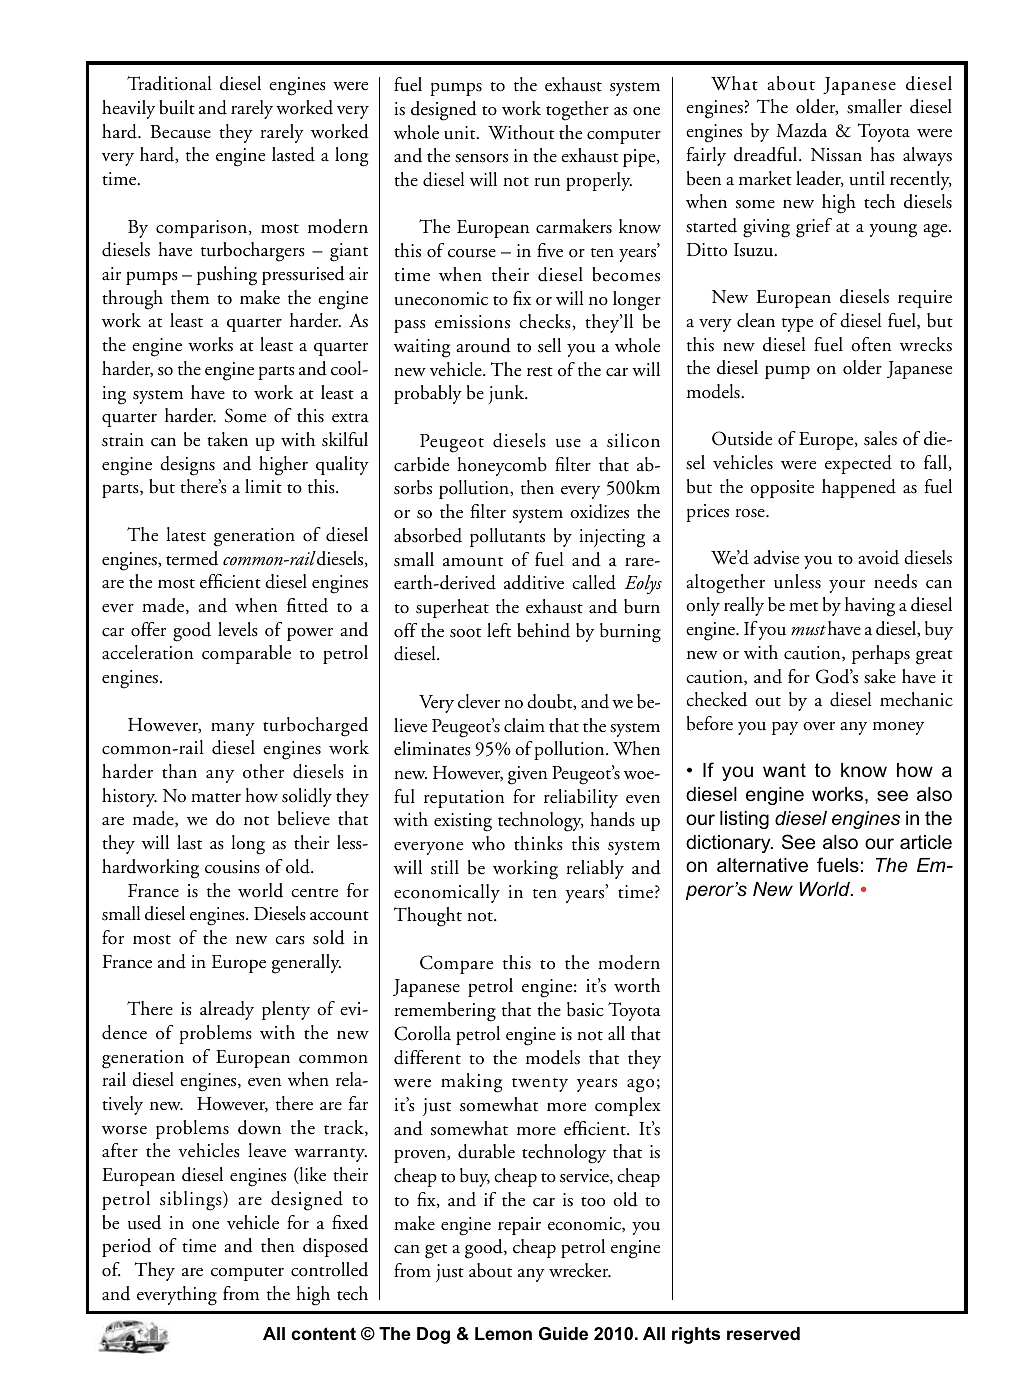 The width and height of the screenshot is (1029, 1375). What do you see at coordinates (186, 534) in the screenshot?
I see `latest` at bounding box center [186, 534].
